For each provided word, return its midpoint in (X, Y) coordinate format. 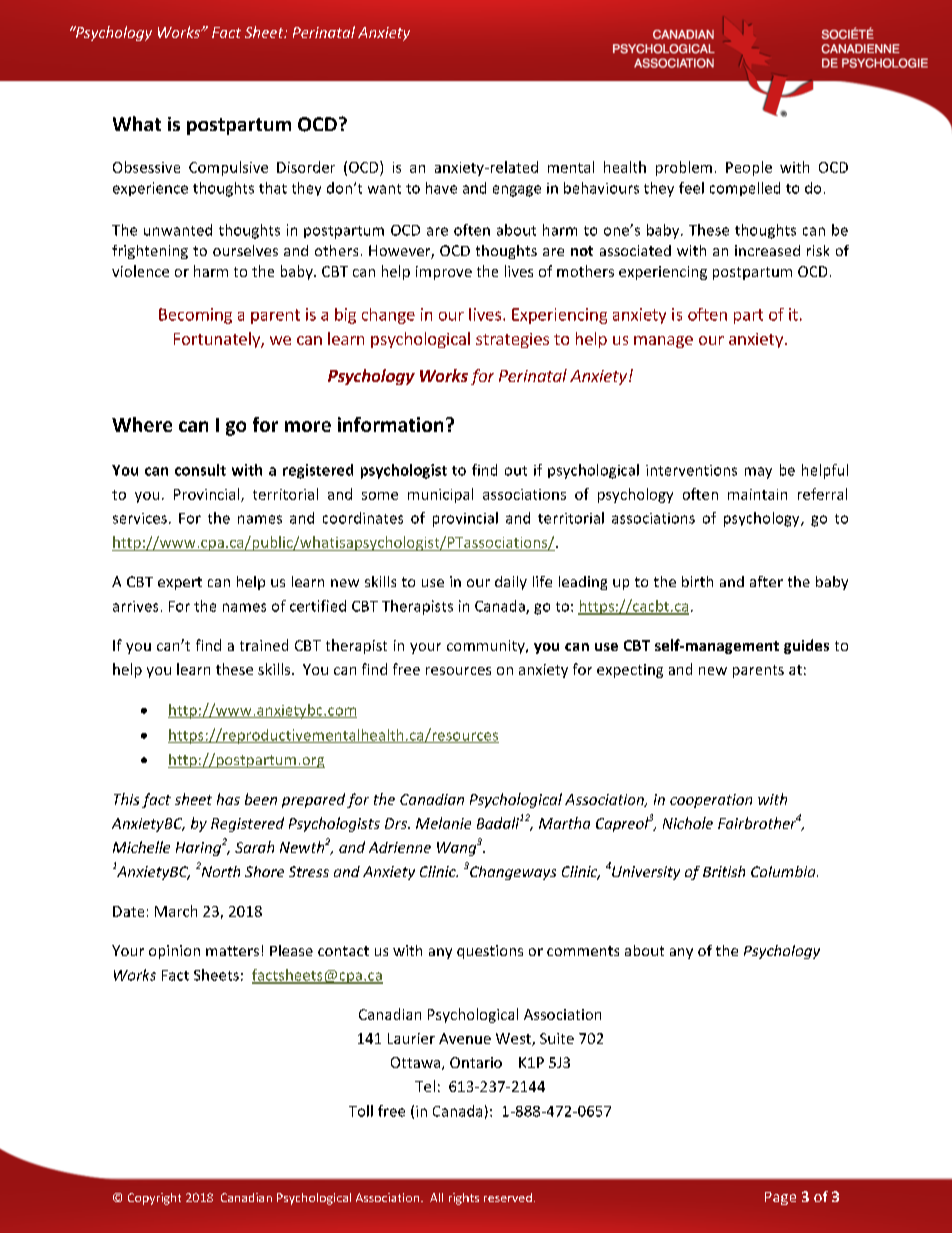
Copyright (154, 1199)
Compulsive (228, 168)
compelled (745, 189)
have (441, 188)
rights (464, 1199)
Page (780, 1198)
